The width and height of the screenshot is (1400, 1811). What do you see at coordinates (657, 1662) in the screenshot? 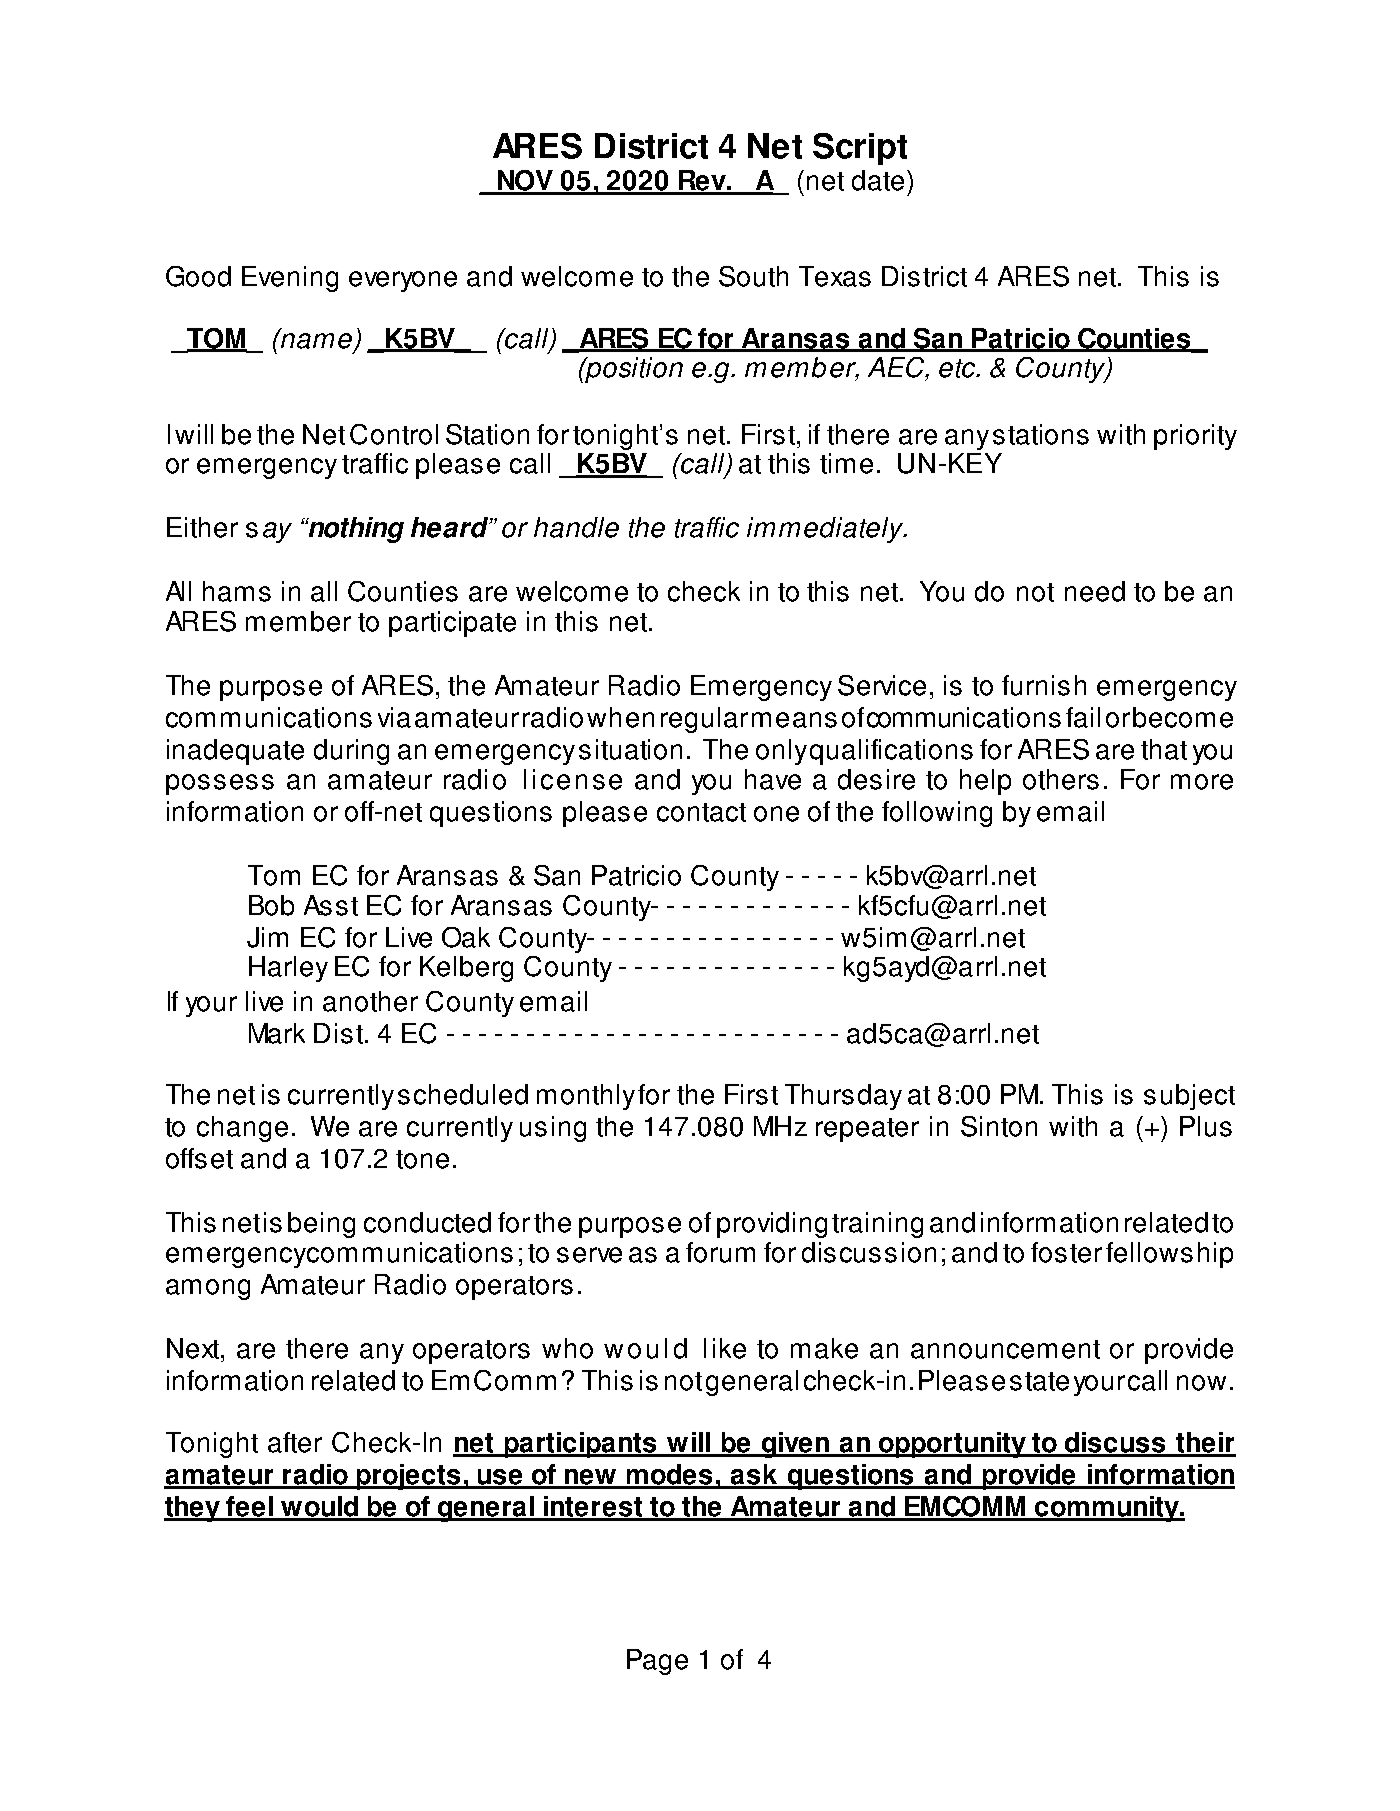
I see `Page` at bounding box center [657, 1662].
